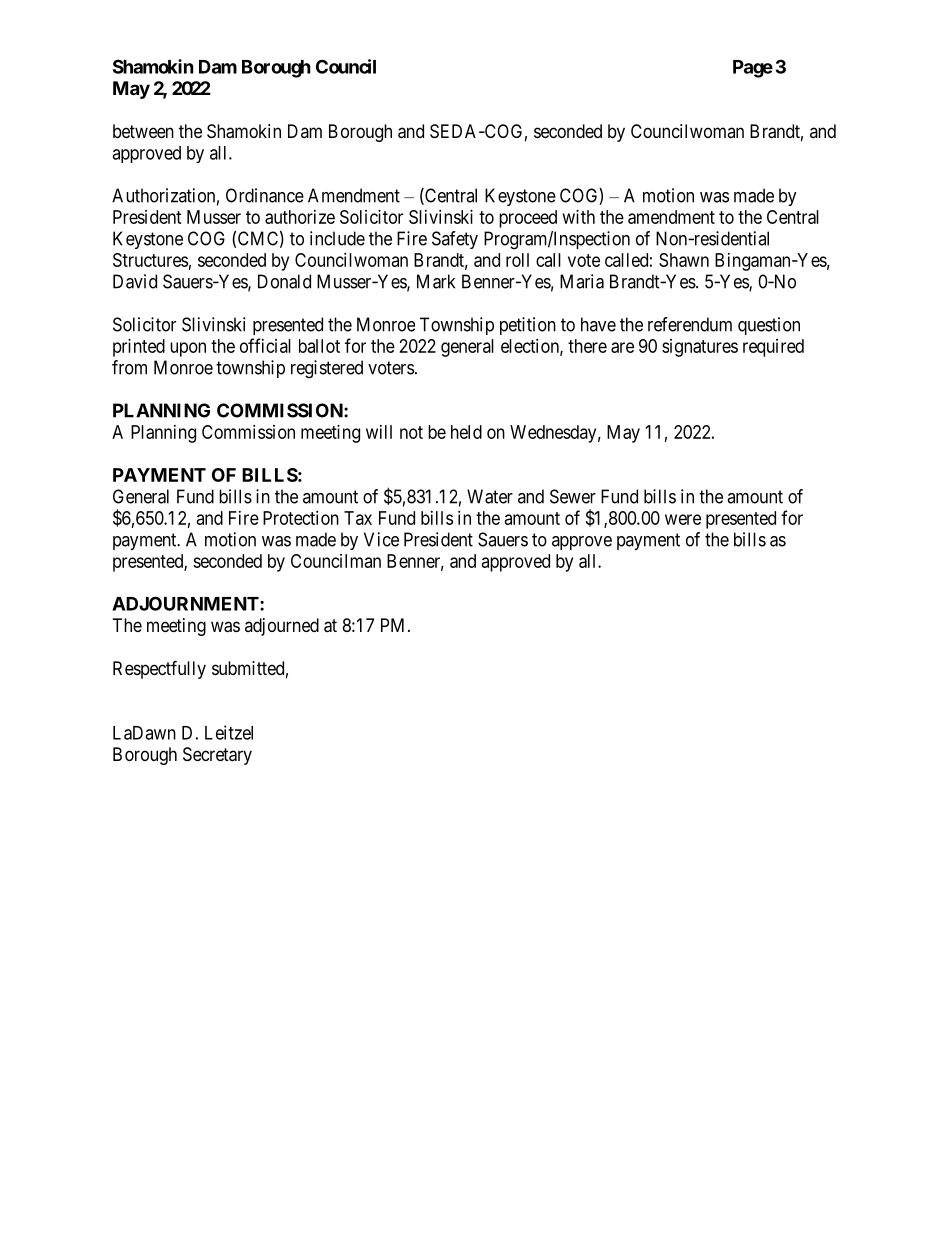 The image size is (952, 1233). What do you see at coordinates (528, 219) in the screenshot?
I see `proceed` at bounding box center [528, 219].
